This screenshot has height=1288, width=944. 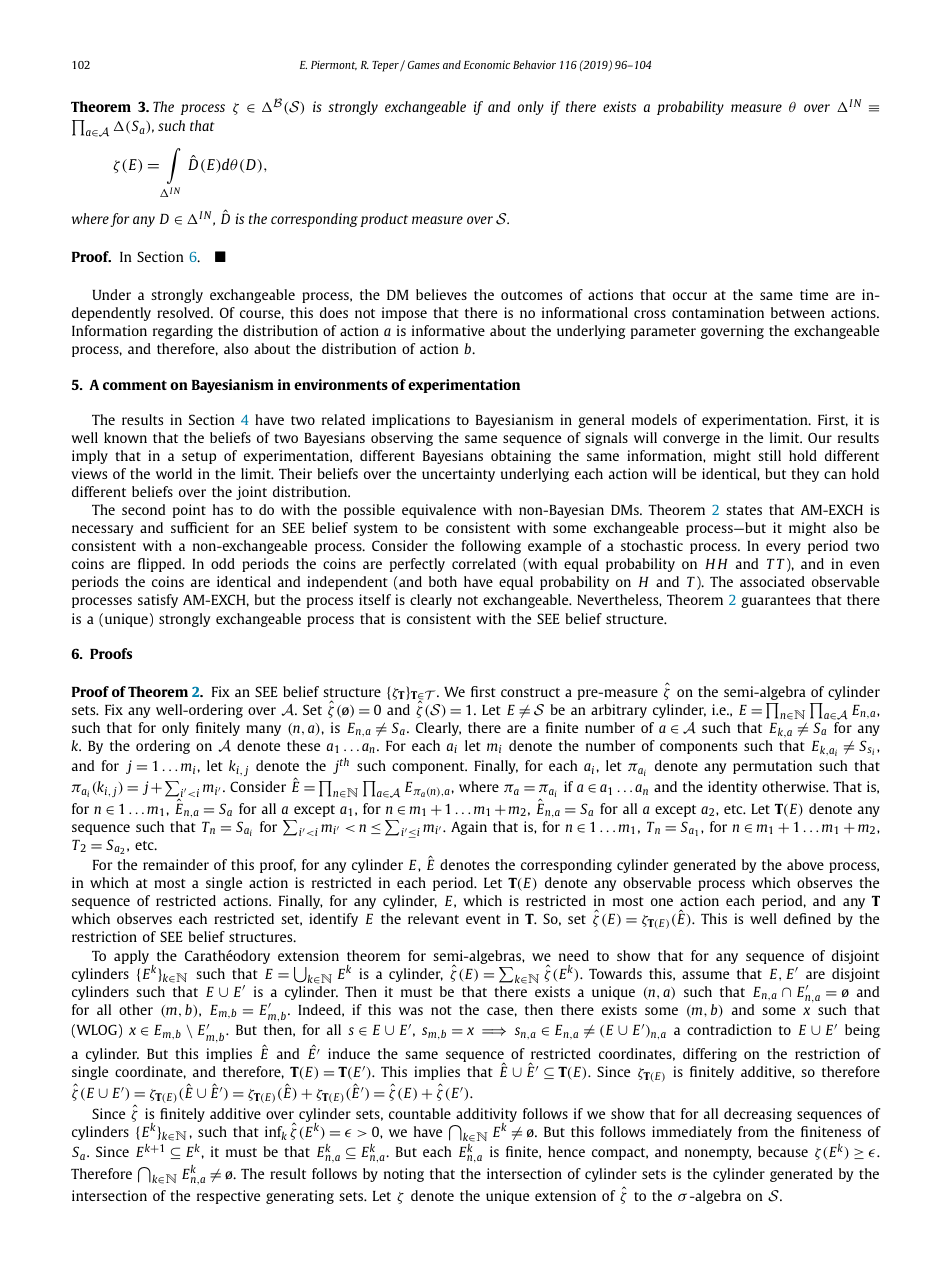 I want to click on informative, so click(x=448, y=330).
